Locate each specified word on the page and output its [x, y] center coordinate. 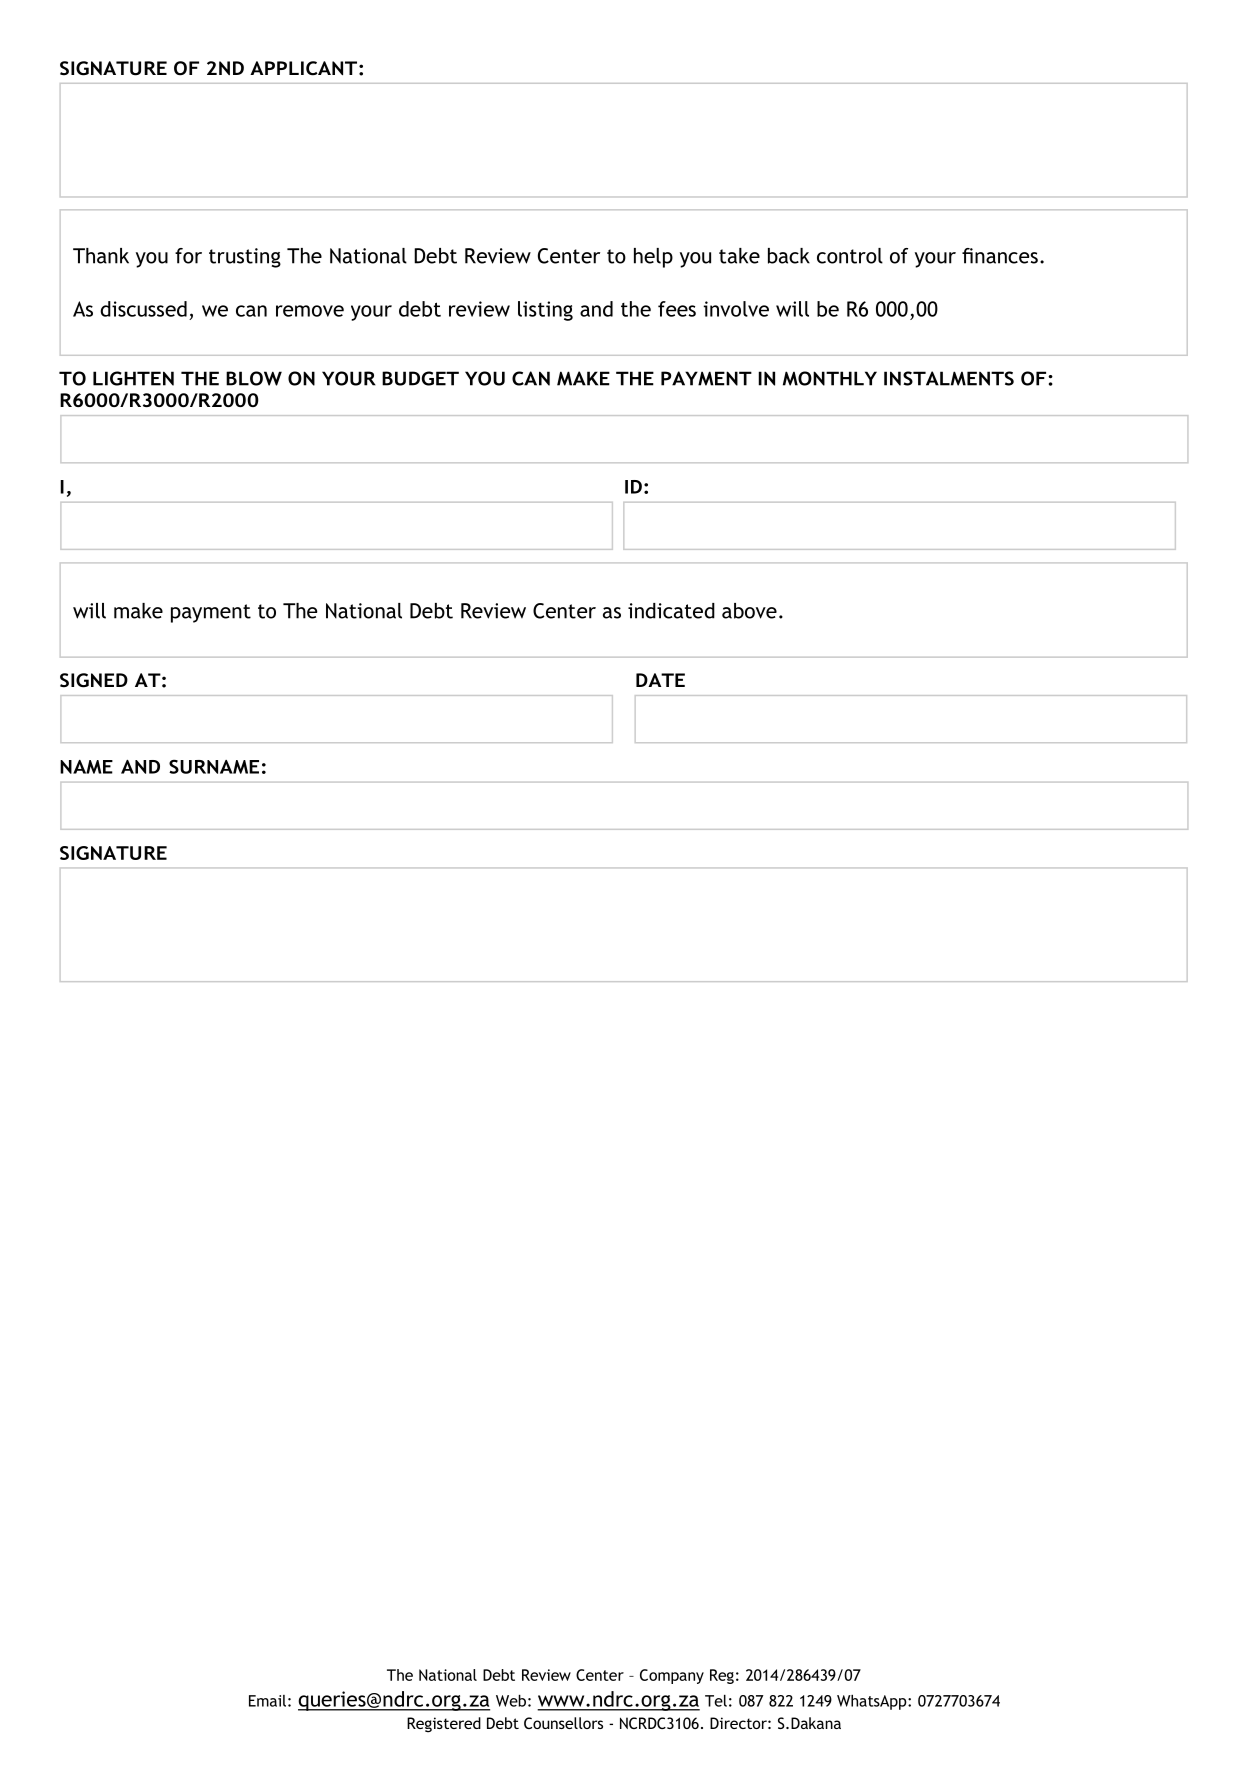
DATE [660, 680]
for [188, 256]
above [749, 611]
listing [545, 311]
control [850, 256]
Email [267, 1701]
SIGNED [94, 680]
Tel [716, 1701]
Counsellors [563, 1723]
